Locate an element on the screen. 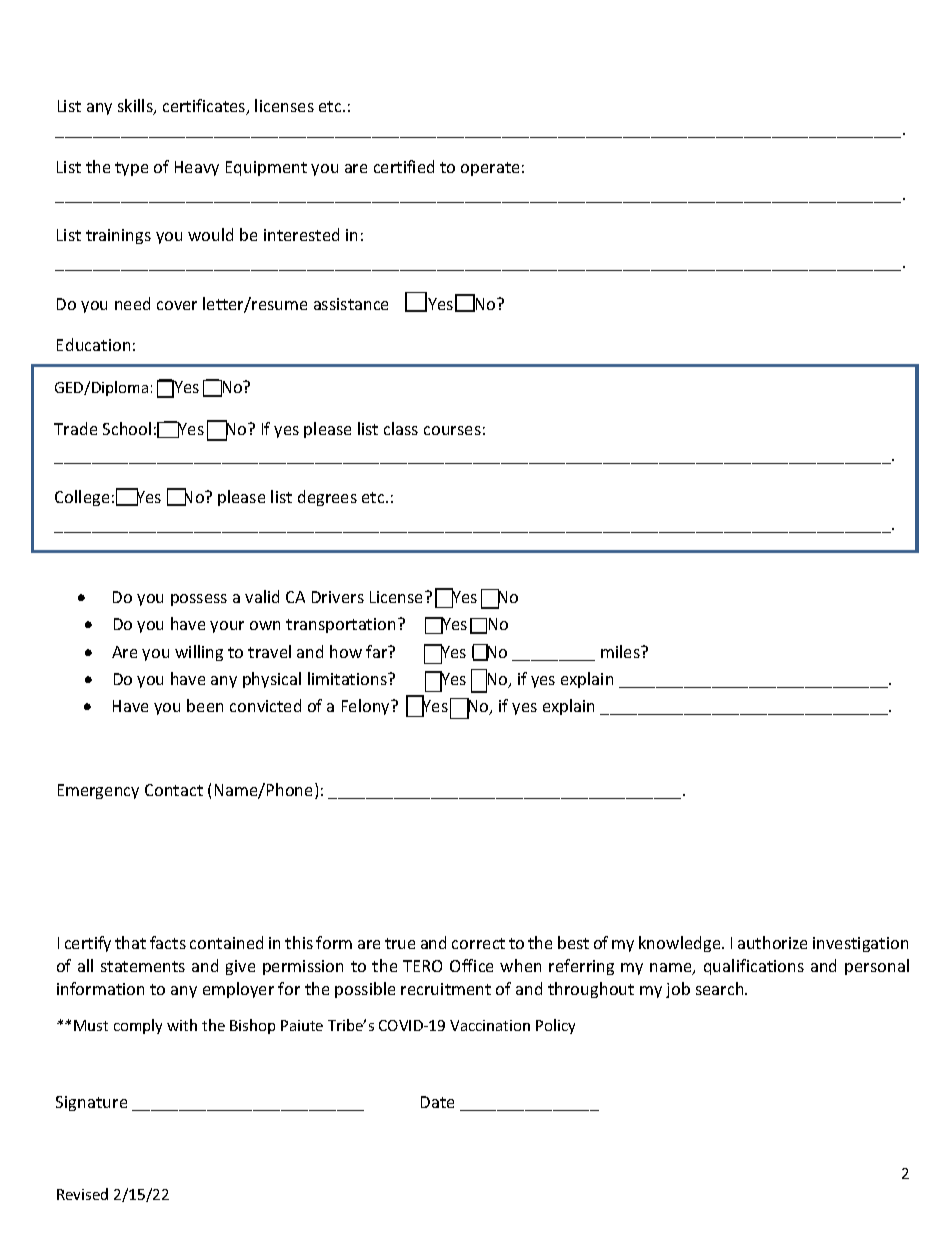 The width and height of the screenshot is (952, 1233). class is located at coordinates (401, 428).
